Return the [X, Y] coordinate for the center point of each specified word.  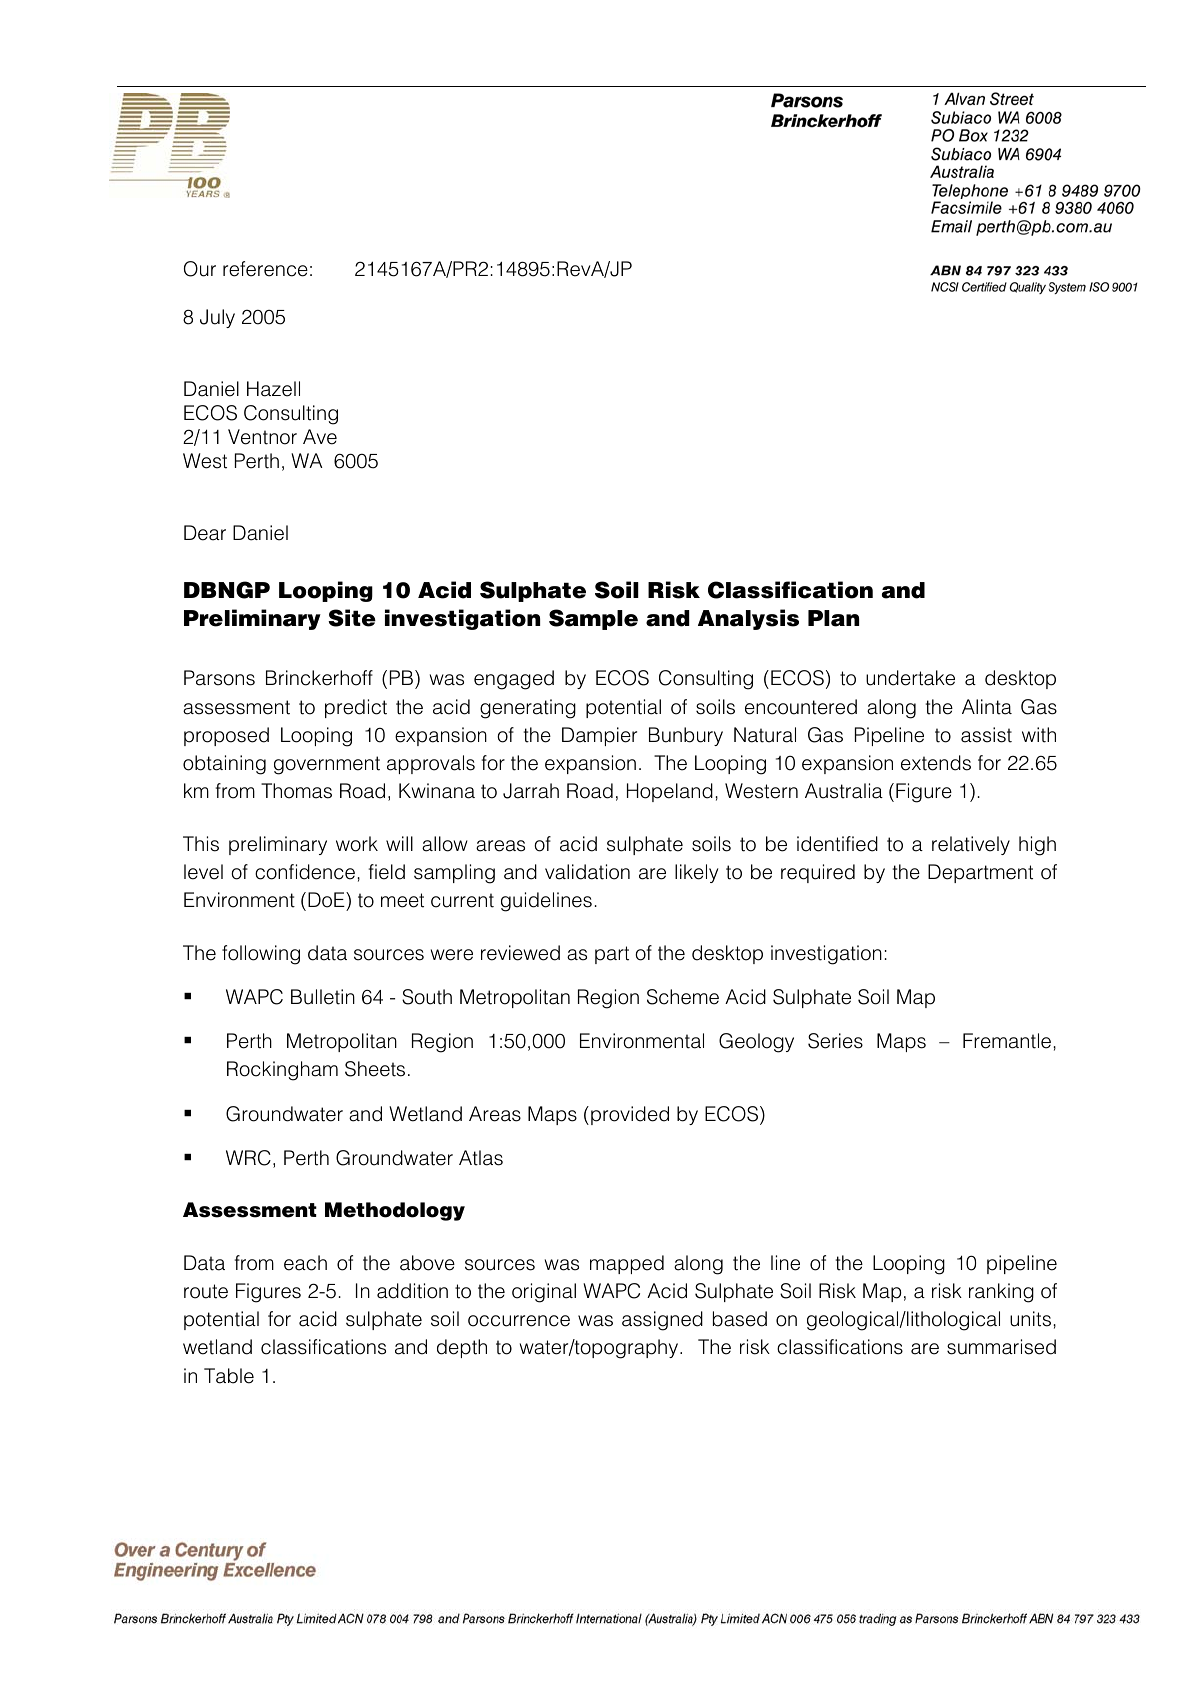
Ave [320, 437]
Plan [833, 618]
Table [229, 1376]
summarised [1001, 1347]
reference [265, 269]
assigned [662, 1321]
